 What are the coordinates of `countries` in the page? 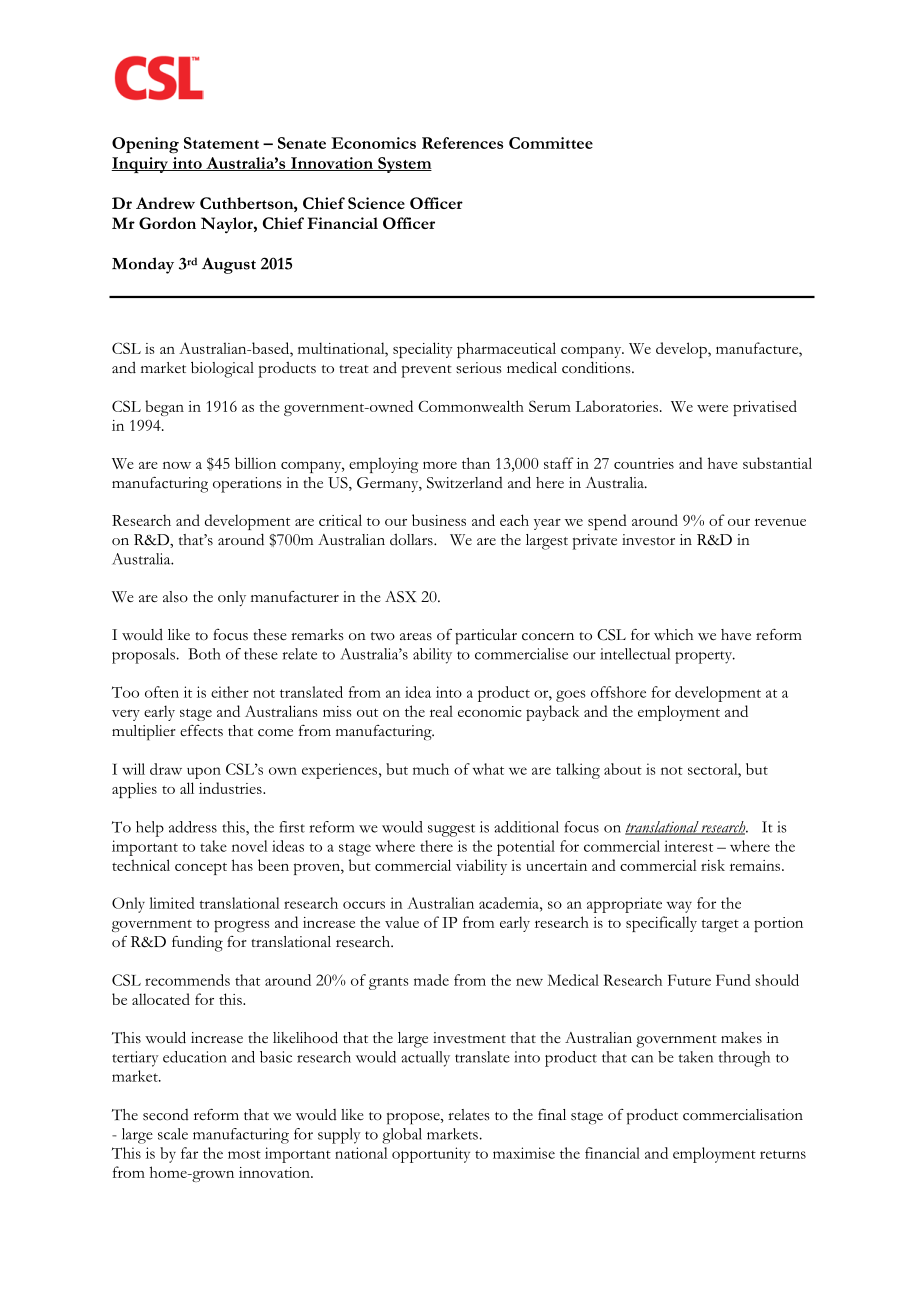 It's located at (644, 463).
